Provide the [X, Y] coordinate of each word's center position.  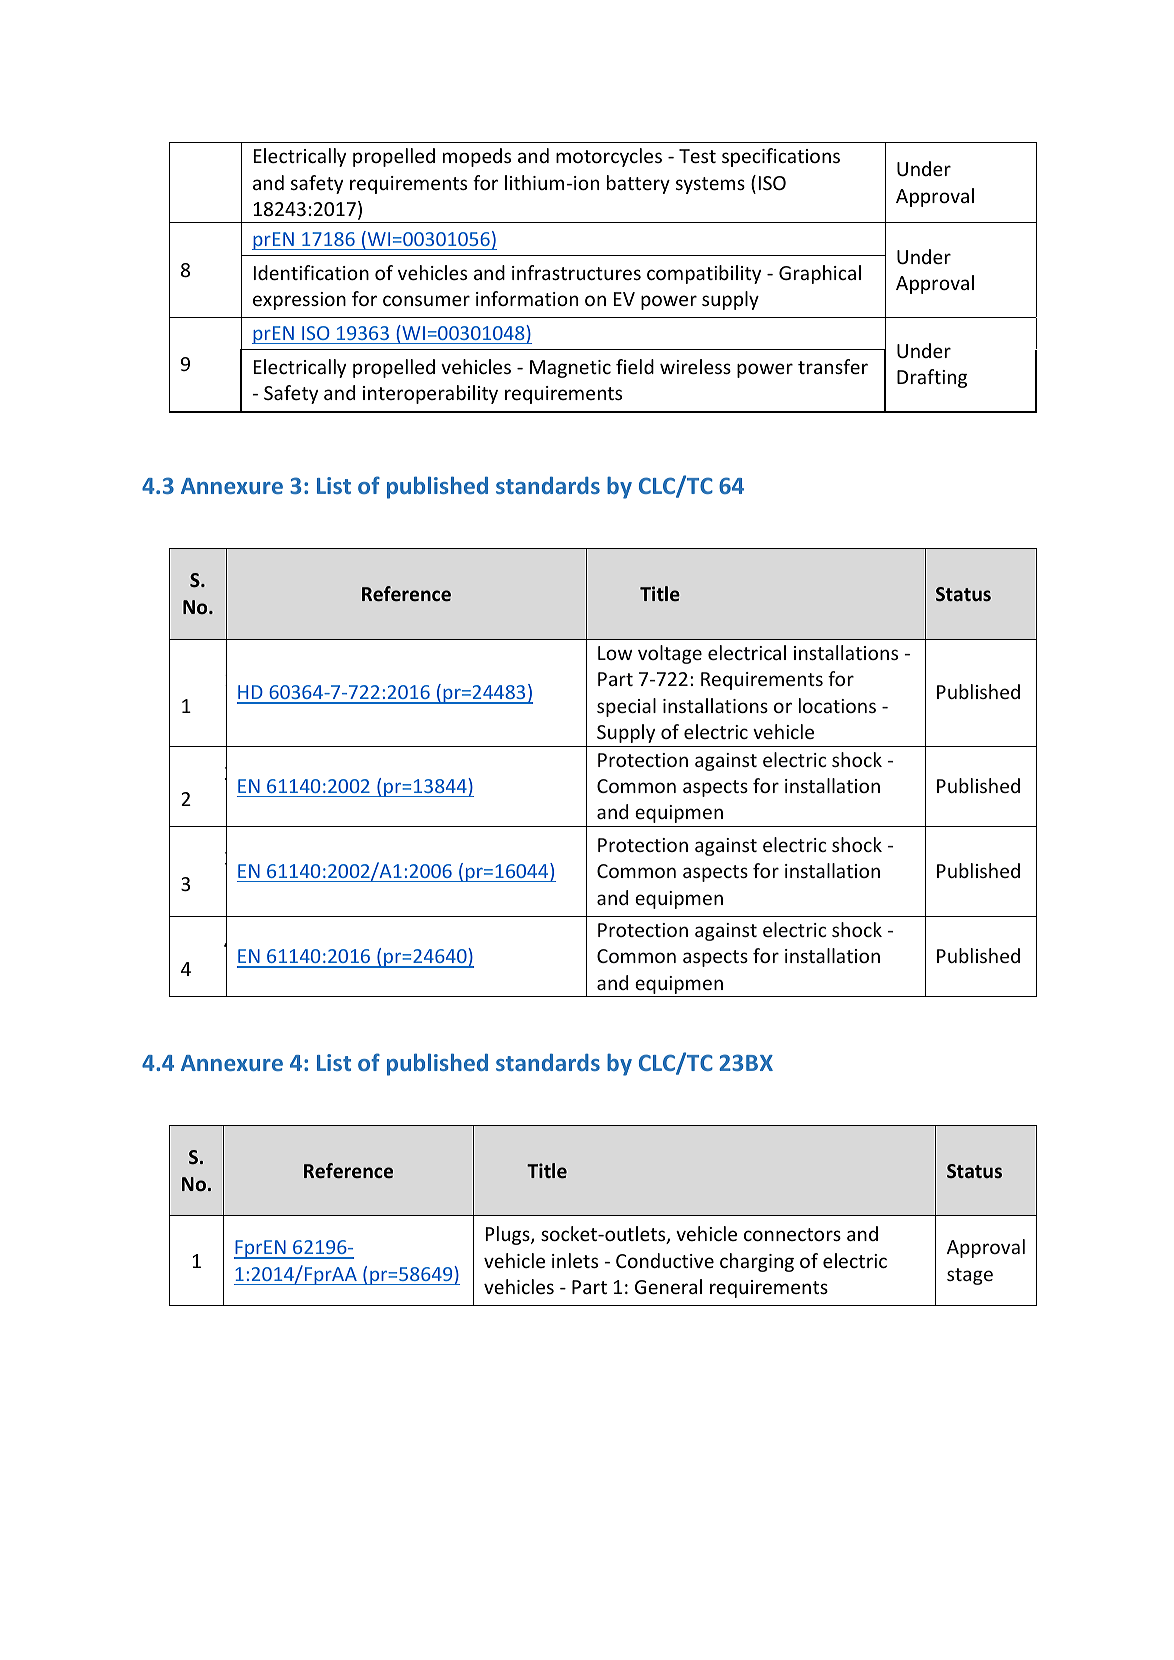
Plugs [509, 1235]
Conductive [665, 1260]
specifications [781, 157]
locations [837, 705]
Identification [311, 272]
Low [615, 653]
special [626, 707]
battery [638, 184]
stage [970, 1276]
